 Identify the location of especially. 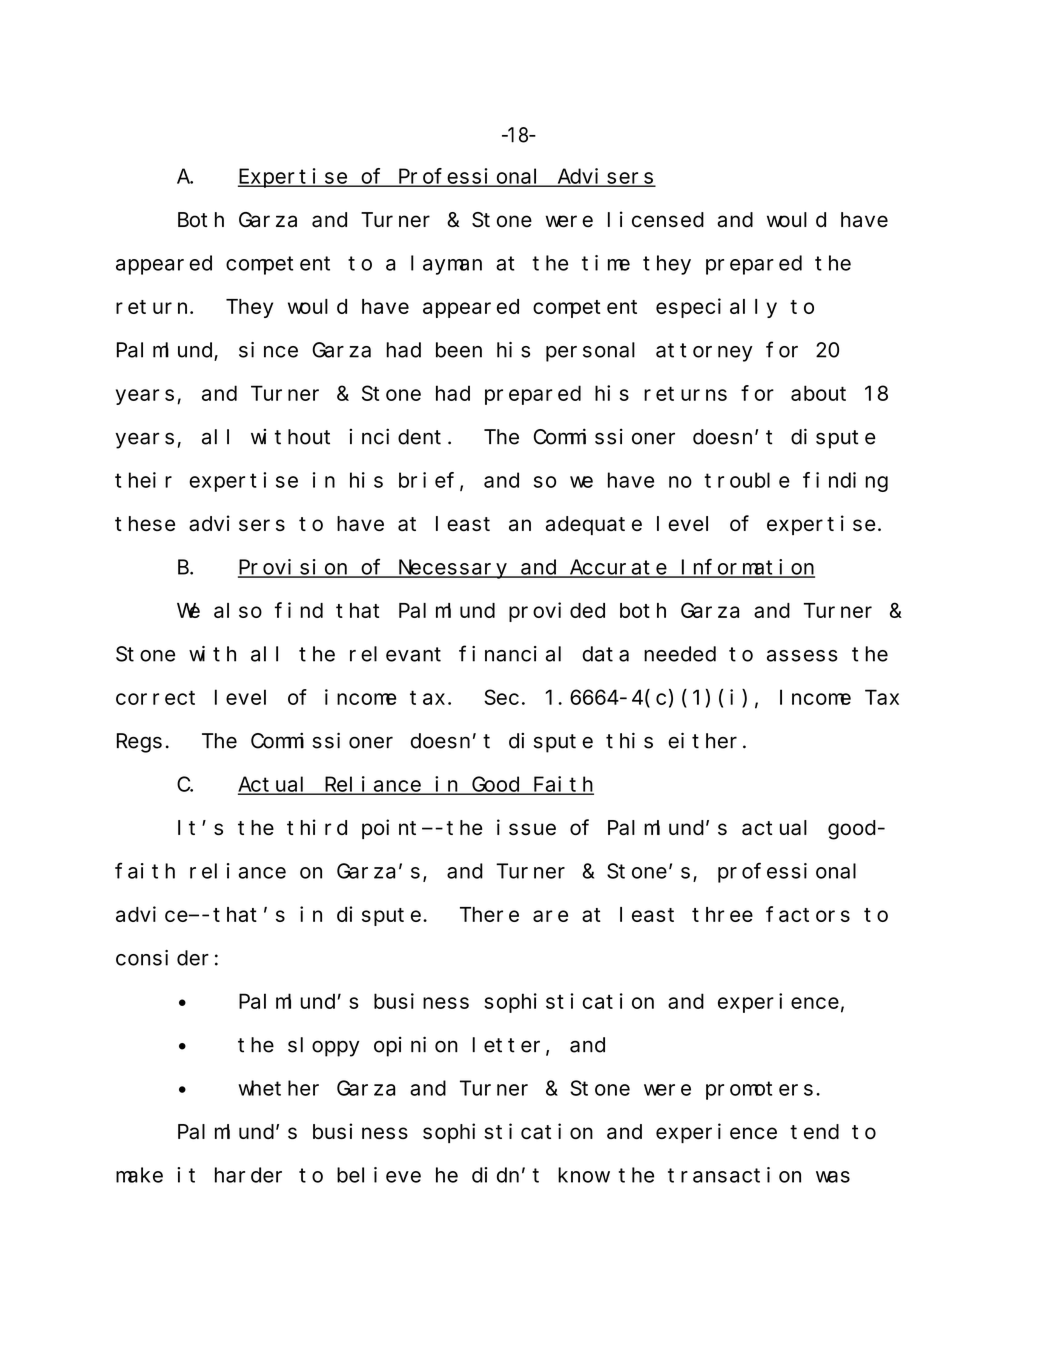
(716, 308).
